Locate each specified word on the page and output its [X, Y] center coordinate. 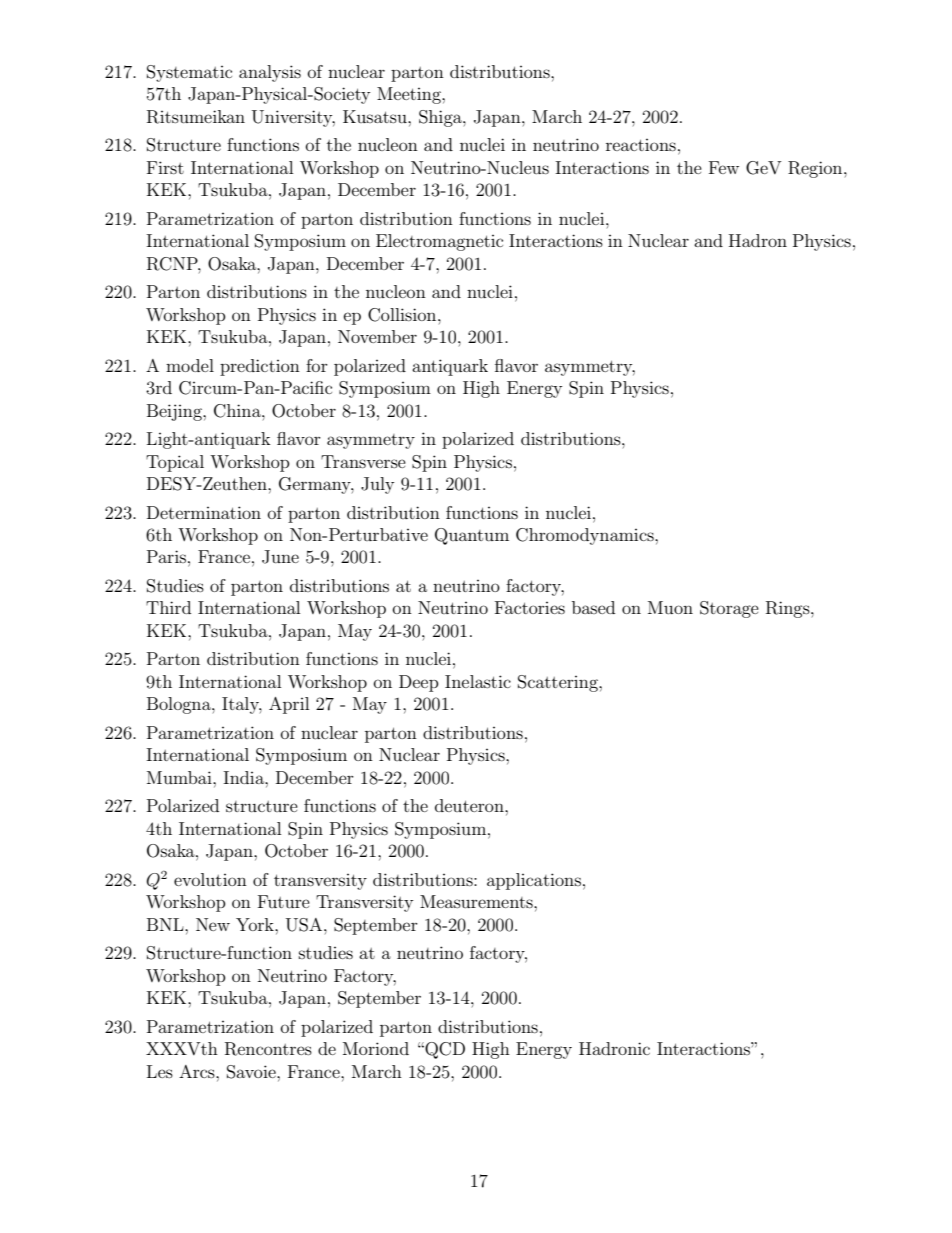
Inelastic [478, 681]
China [238, 411]
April [289, 705]
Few [724, 167]
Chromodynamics [586, 536]
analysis [270, 73]
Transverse [363, 461]
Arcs [198, 1071]
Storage [729, 609]
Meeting [410, 95]
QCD [444, 1050]
